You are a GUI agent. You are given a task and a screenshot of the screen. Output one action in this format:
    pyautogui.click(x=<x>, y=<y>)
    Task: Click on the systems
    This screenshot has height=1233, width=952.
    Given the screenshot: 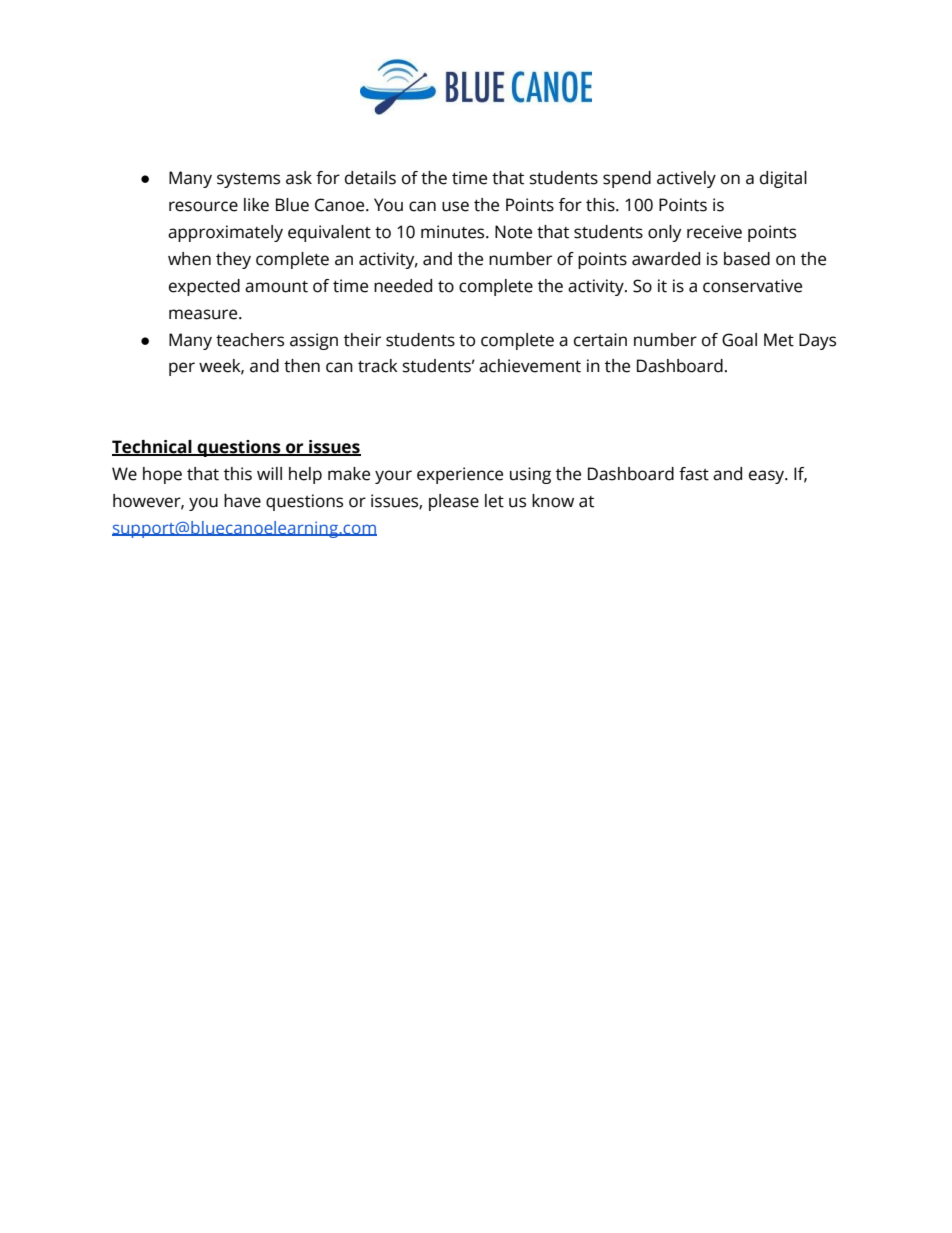 What is the action you would take?
    pyautogui.click(x=248, y=180)
